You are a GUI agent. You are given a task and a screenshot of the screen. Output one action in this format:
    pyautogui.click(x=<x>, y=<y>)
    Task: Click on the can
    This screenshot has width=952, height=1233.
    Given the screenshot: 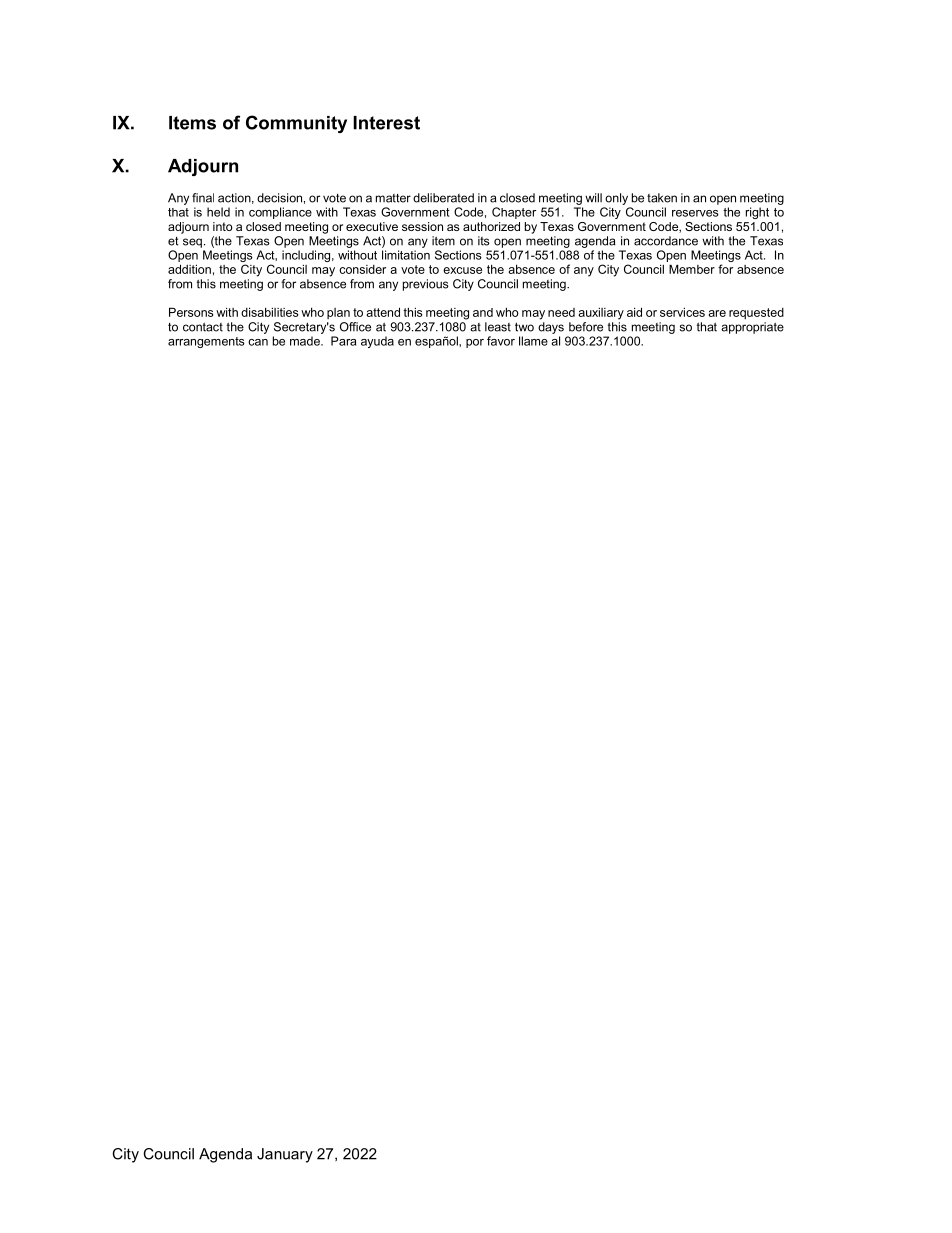 What is the action you would take?
    pyautogui.click(x=258, y=342)
